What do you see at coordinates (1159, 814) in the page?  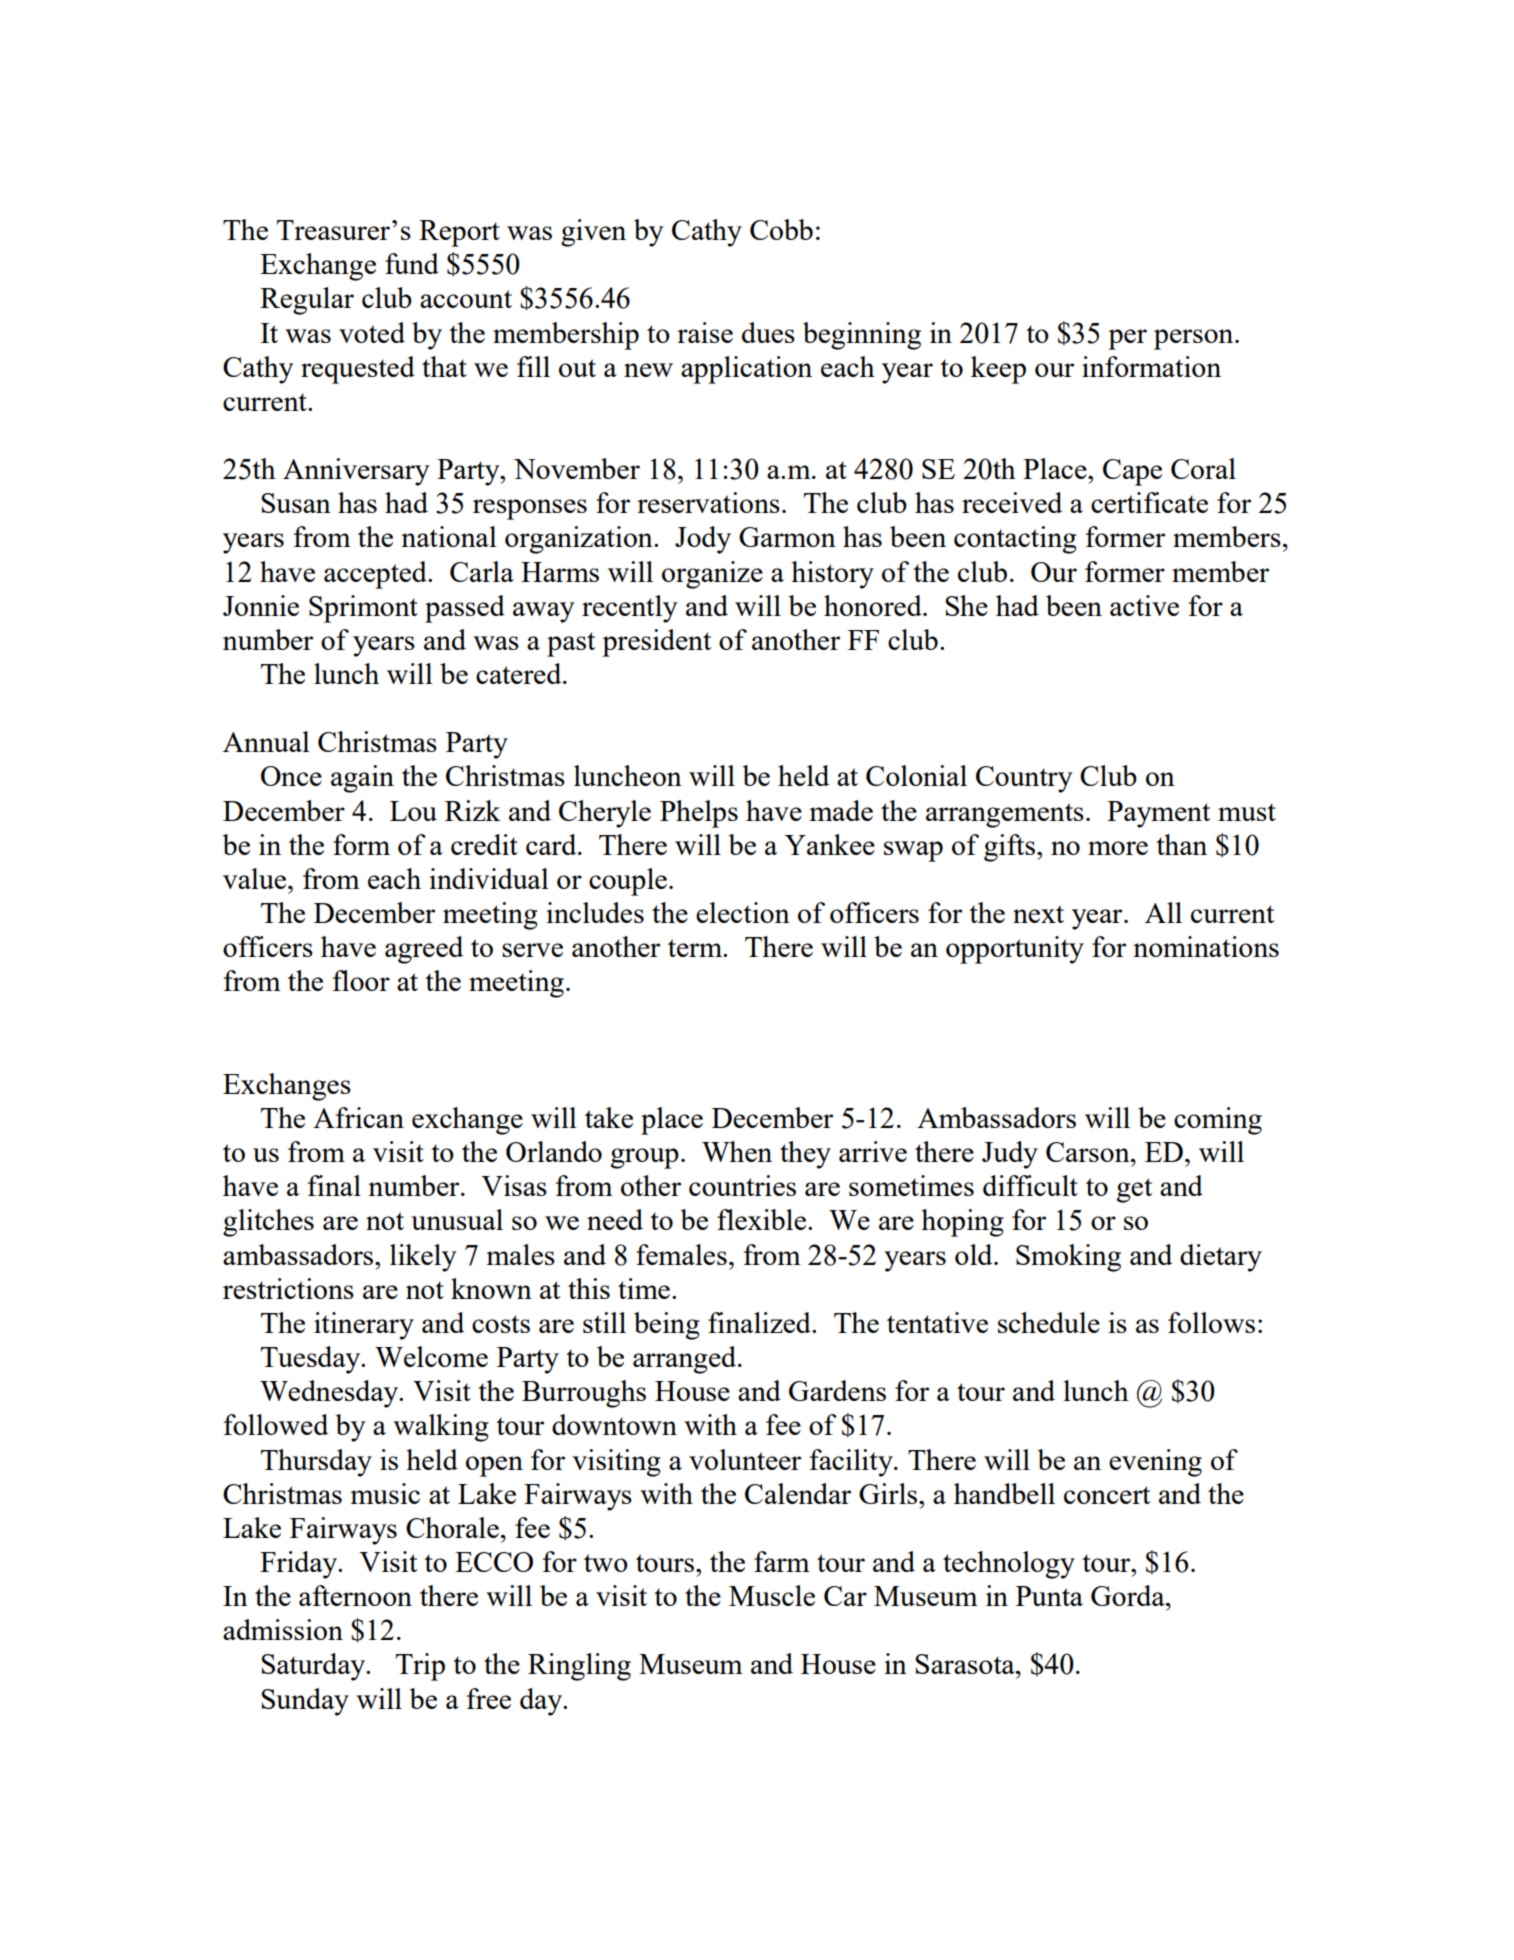 I see `Payment` at bounding box center [1159, 814].
